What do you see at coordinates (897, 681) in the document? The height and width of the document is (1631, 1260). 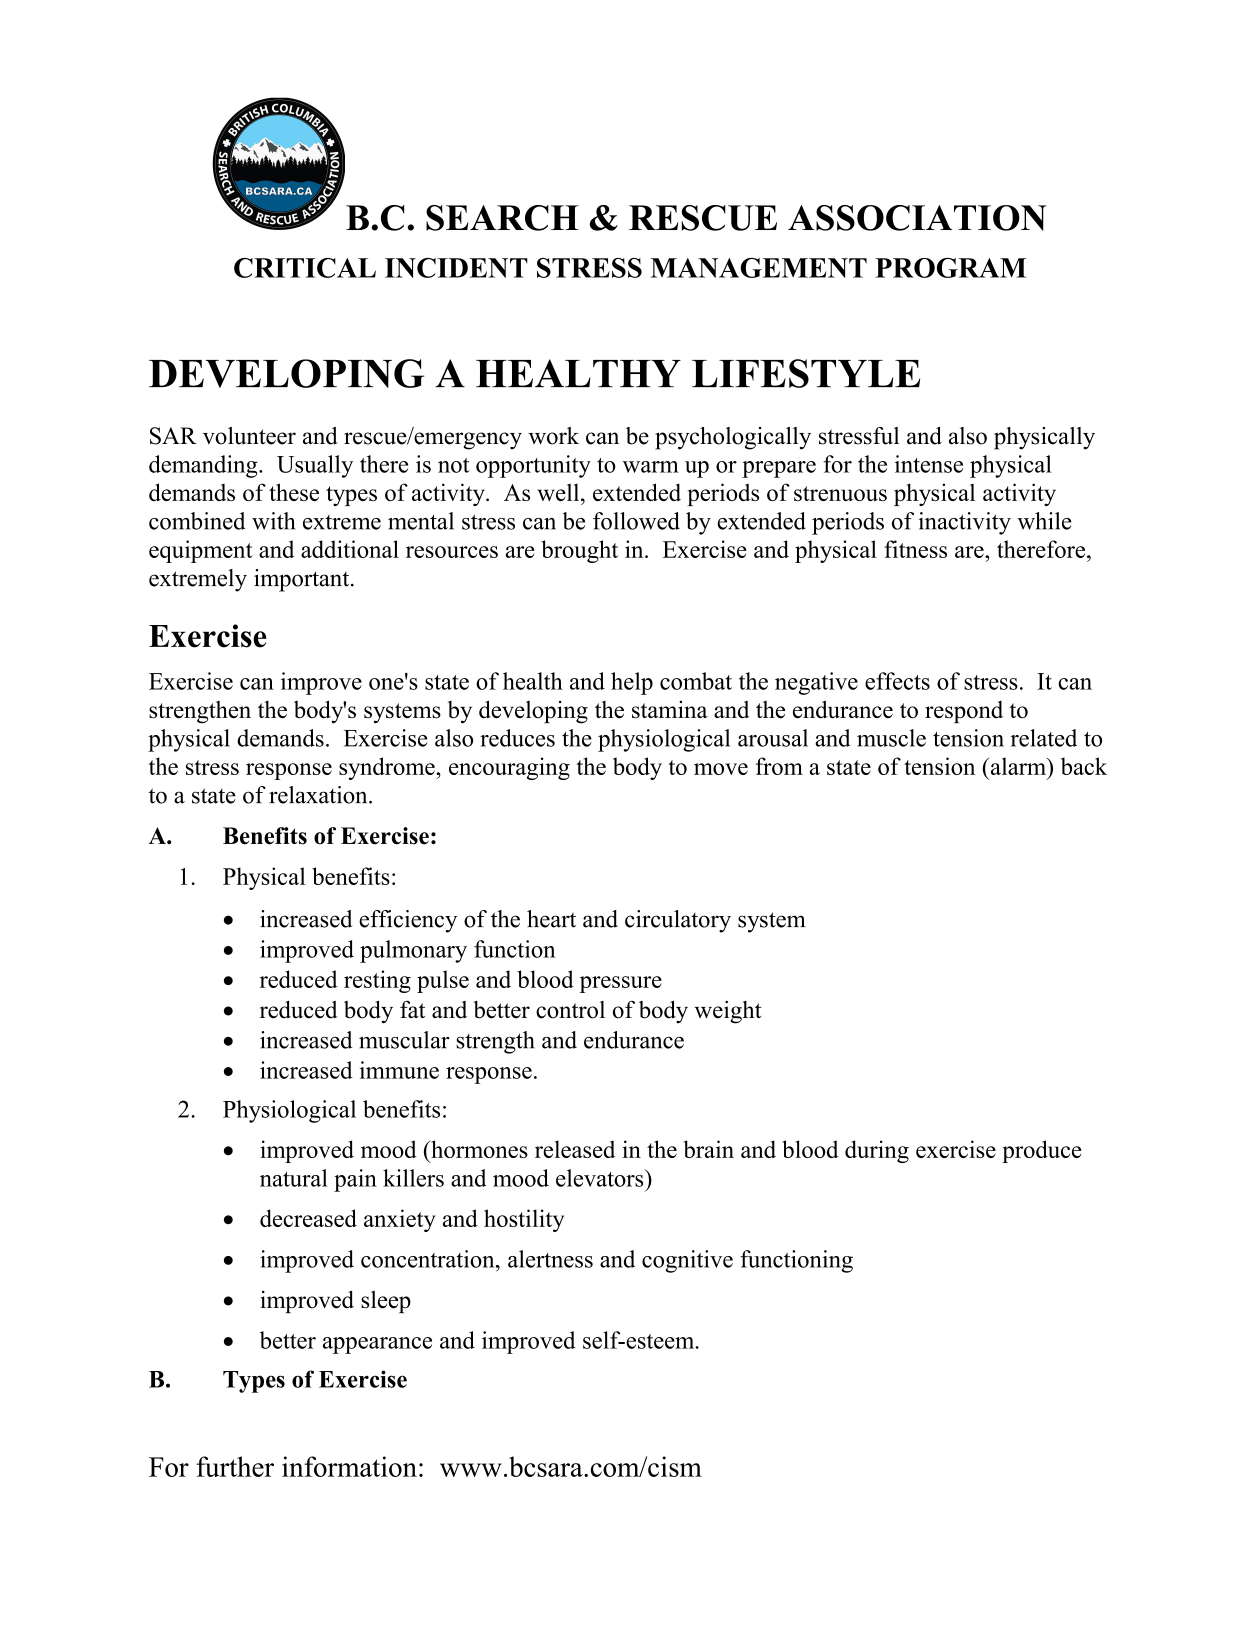 I see `effects` at bounding box center [897, 681].
